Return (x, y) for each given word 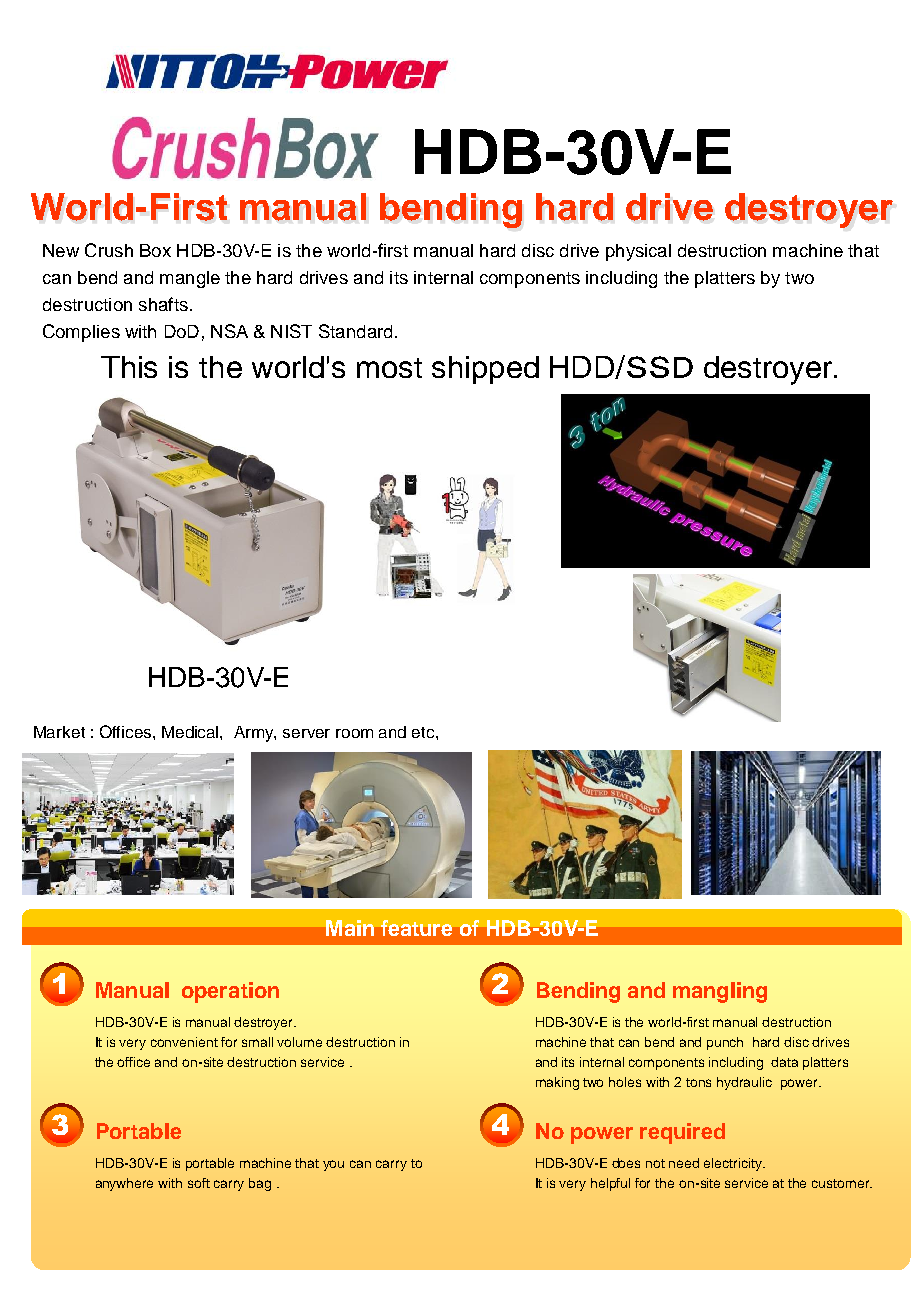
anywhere (124, 1184)
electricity (734, 1164)
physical (638, 252)
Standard (355, 331)
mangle (190, 279)
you (333, 1165)
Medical (191, 732)
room (354, 733)
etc (424, 732)
